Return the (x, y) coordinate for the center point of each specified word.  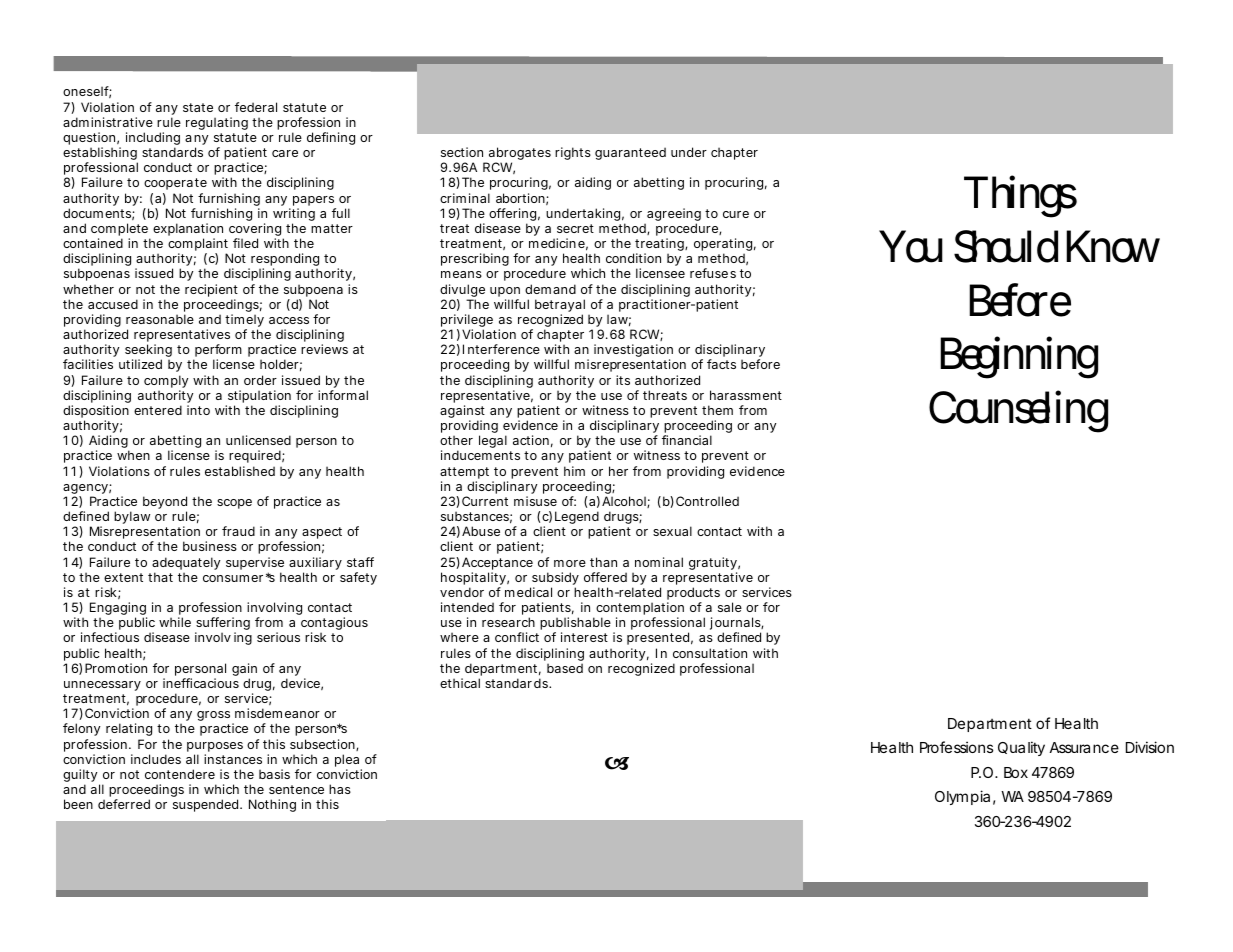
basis (274, 774)
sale (730, 607)
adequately (186, 563)
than (603, 562)
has (340, 789)
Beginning (1019, 358)
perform (217, 352)
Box (1016, 772)
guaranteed (630, 153)
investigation (633, 352)
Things (1020, 196)
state (198, 107)
